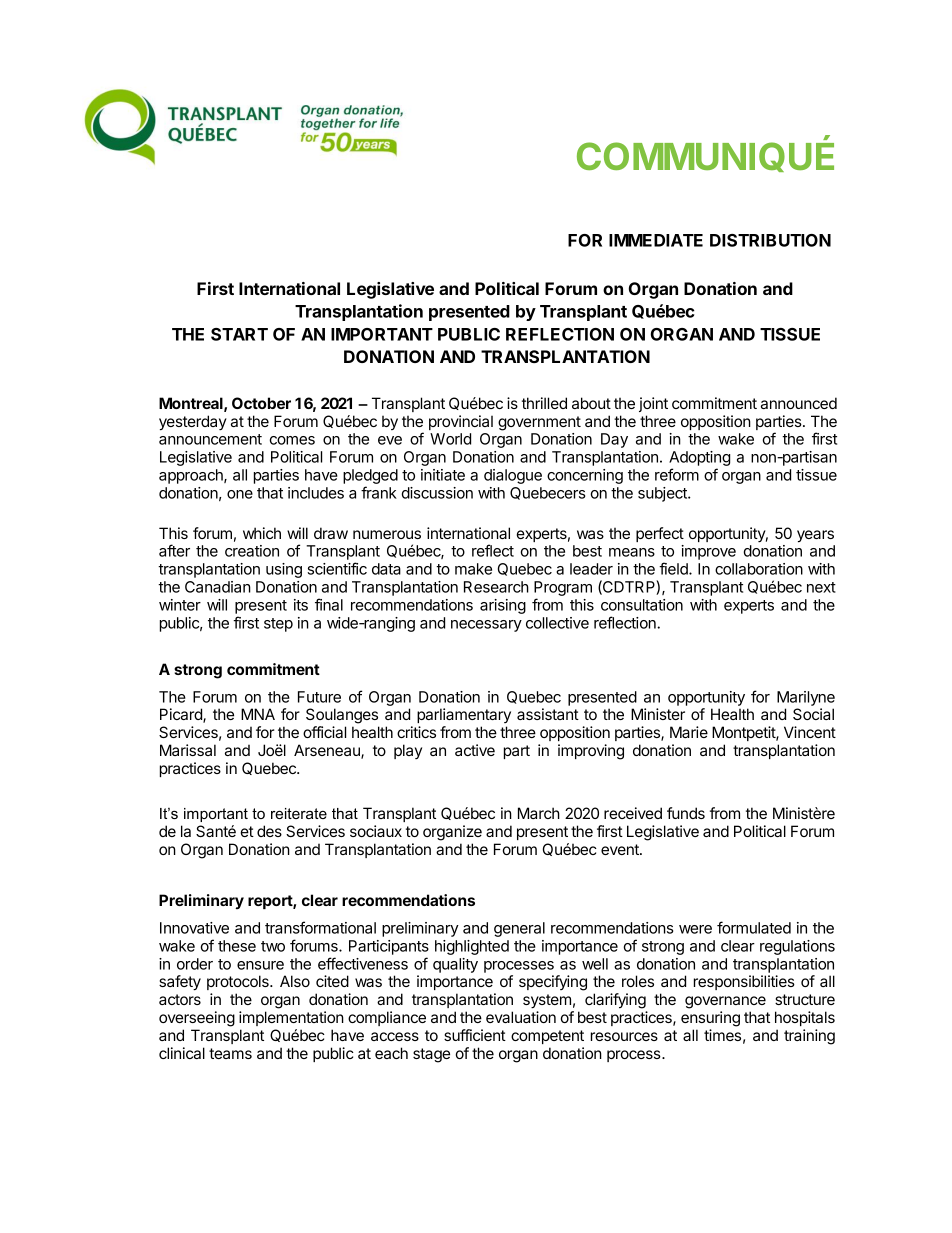 Image resolution: width=952 pixels, height=1233 pixels. I want to click on consultation, so click(642, 605).
